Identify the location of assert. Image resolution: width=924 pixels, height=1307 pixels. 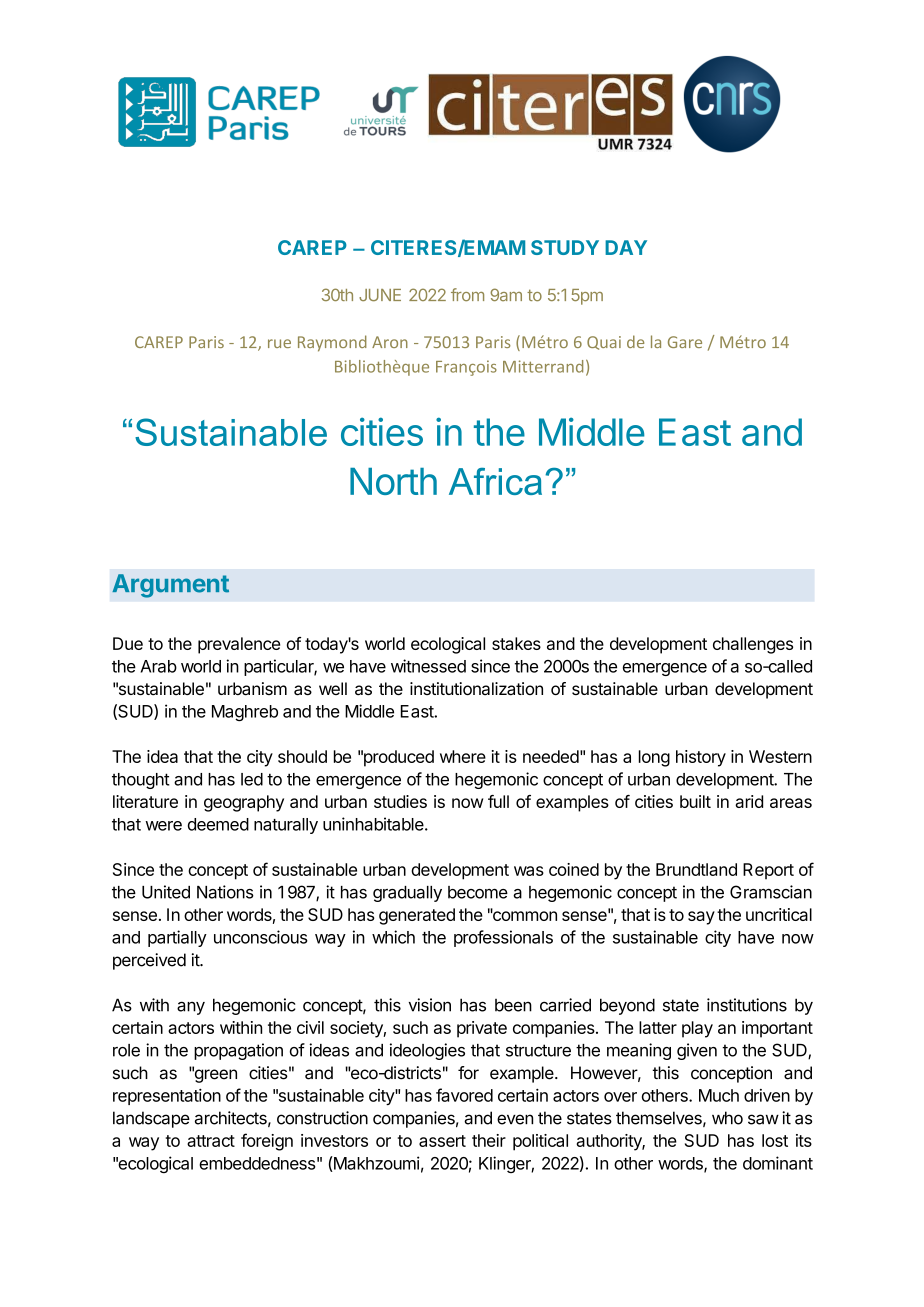
(442, 1141).
